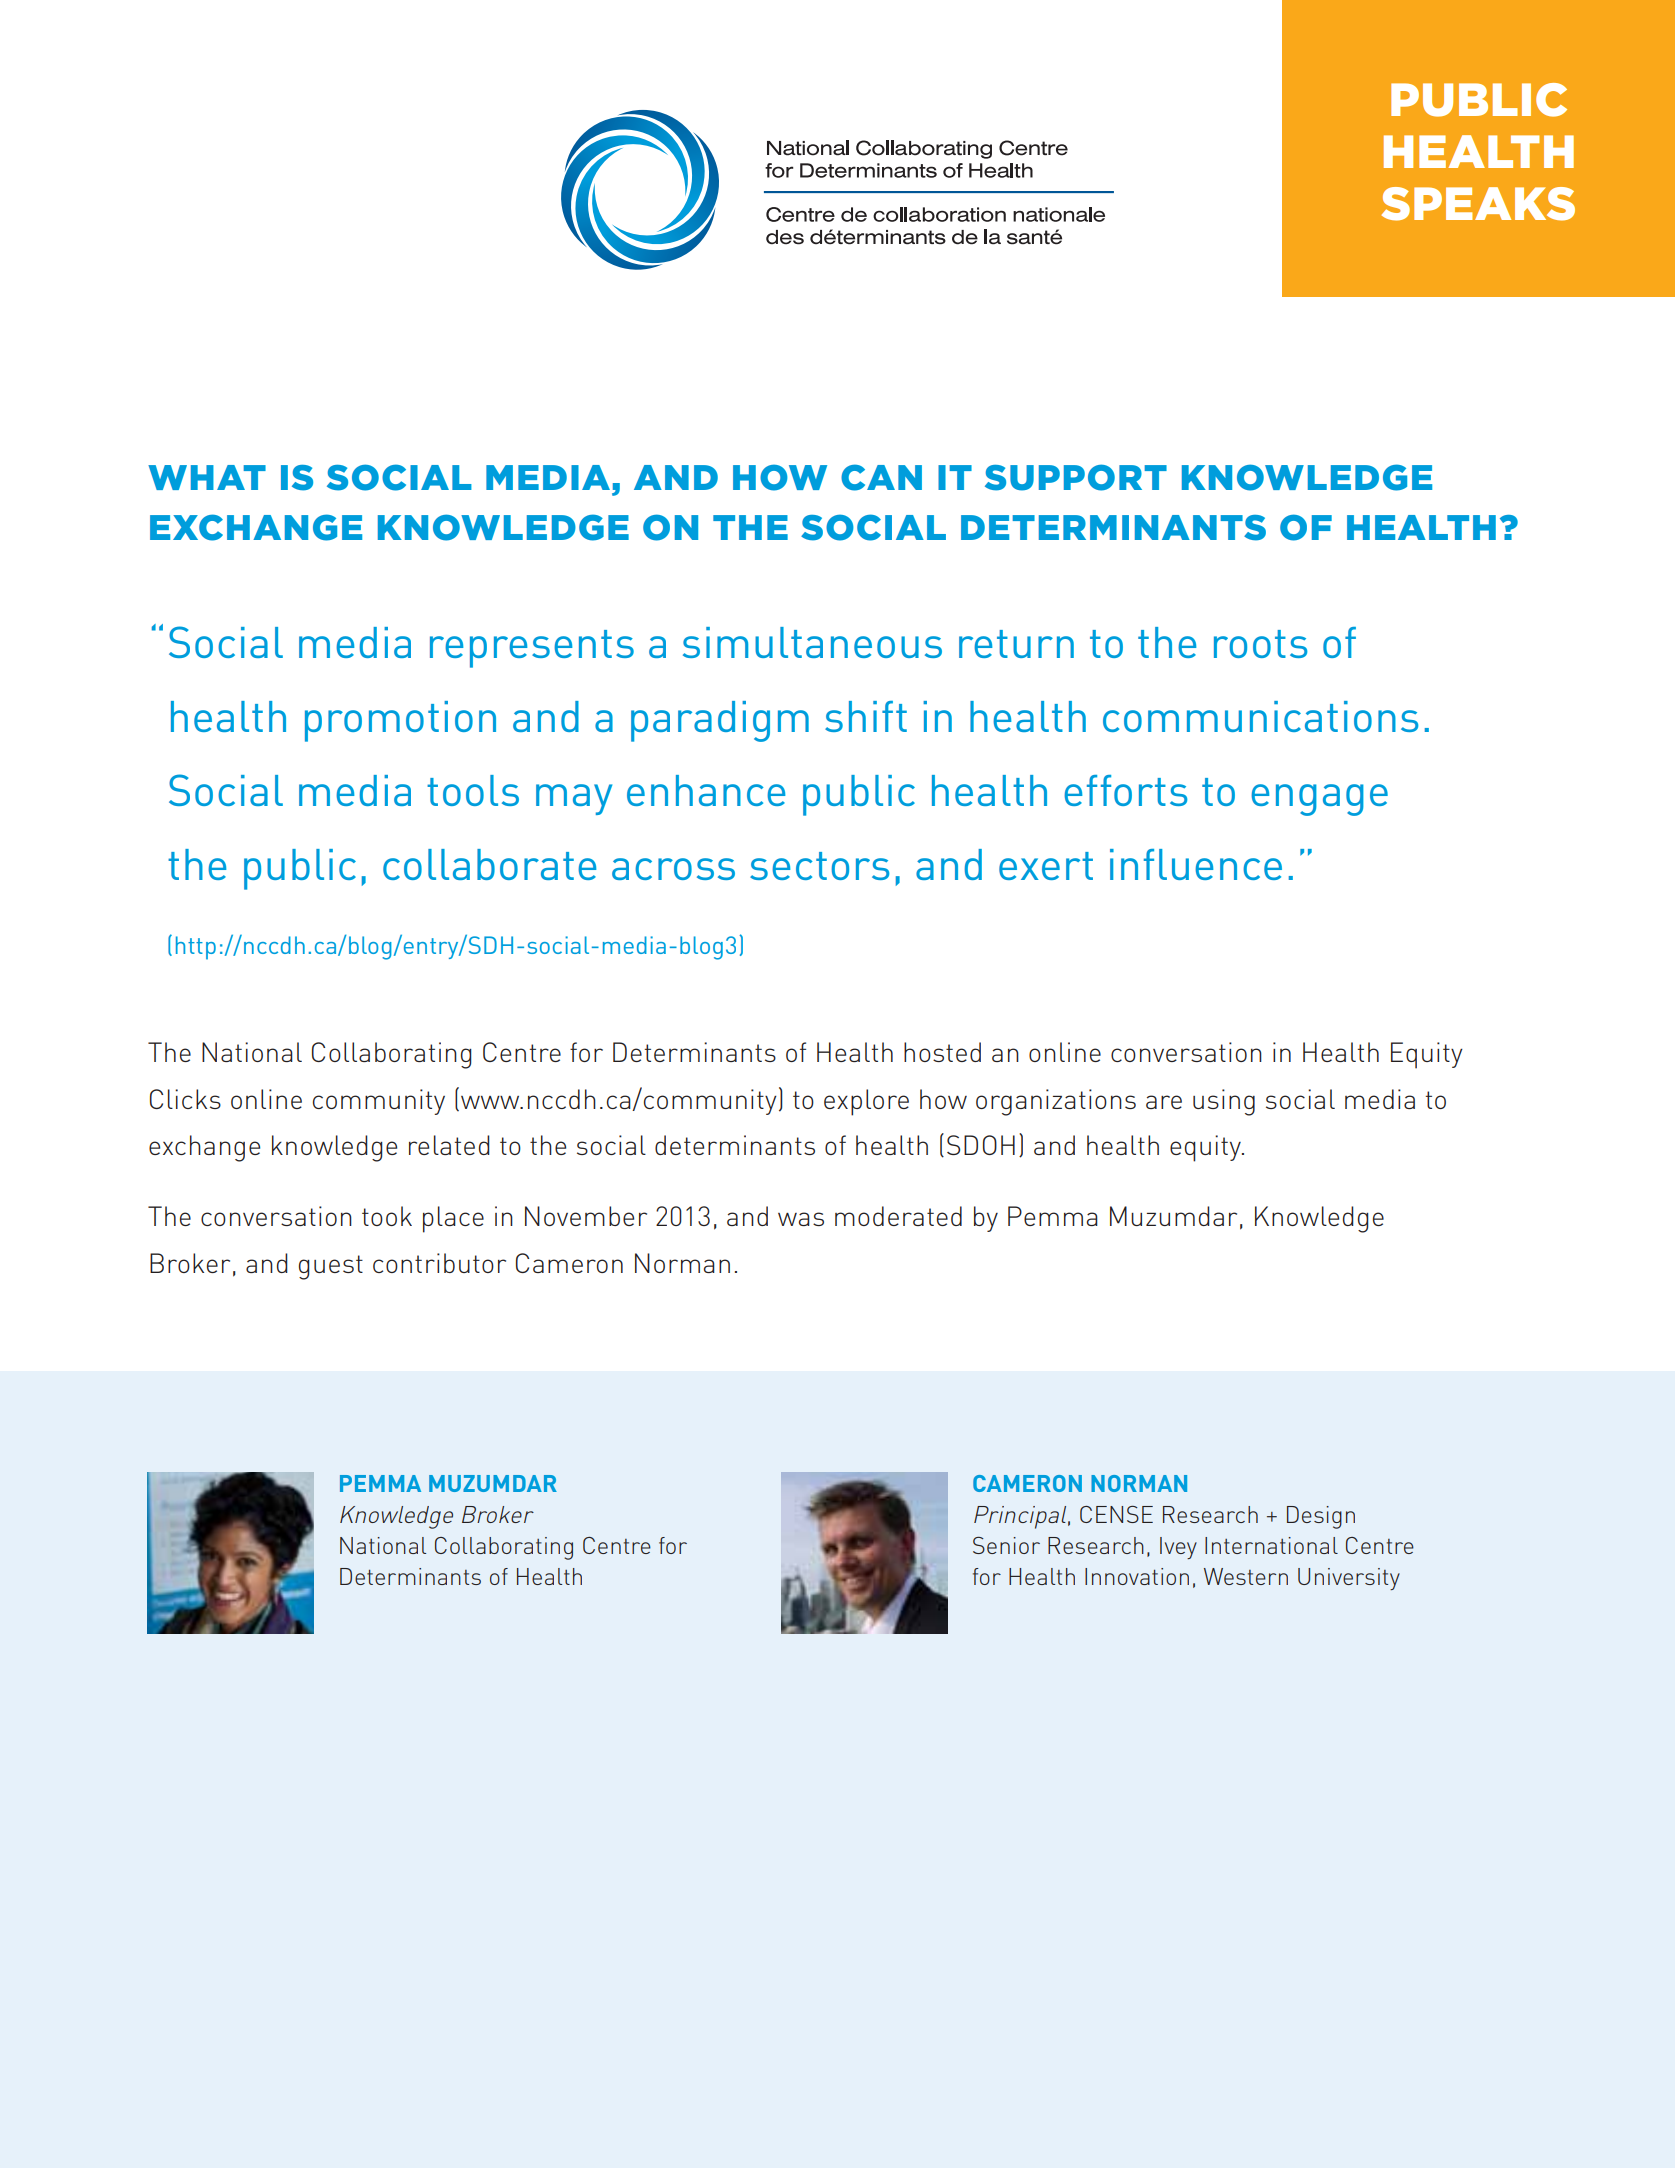 The image size is (1675, 2168). Describe the element at coordinates (1260, 644) in the image. I see `roots` at that location.
